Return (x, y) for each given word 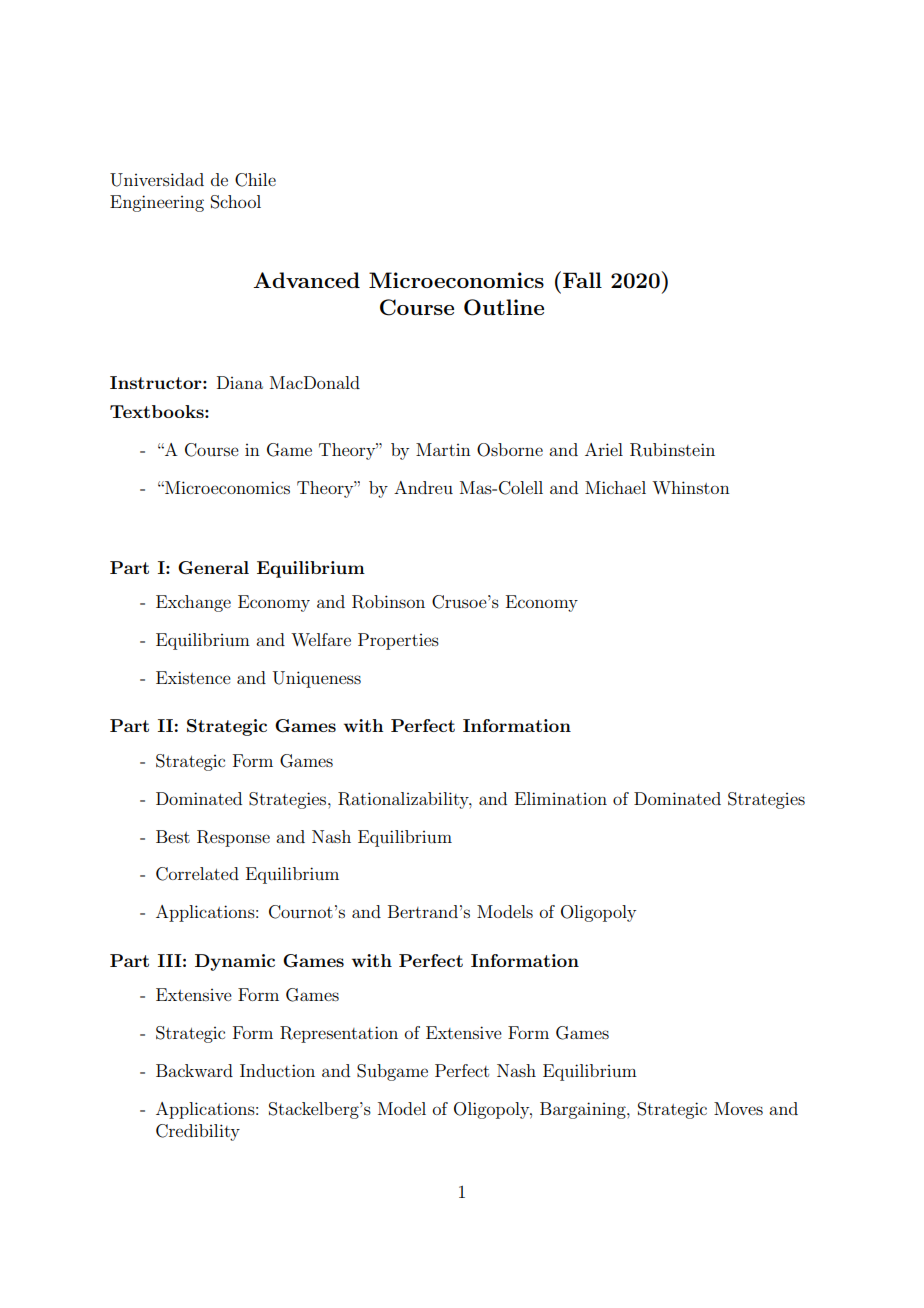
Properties (398, 641)
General (213, 568)
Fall (582, 280)
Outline (504, 307)
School (236, 202)
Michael (615, 487)
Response (233, 838)
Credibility (198, 1132)
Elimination (561, 798)
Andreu (423, 487)
